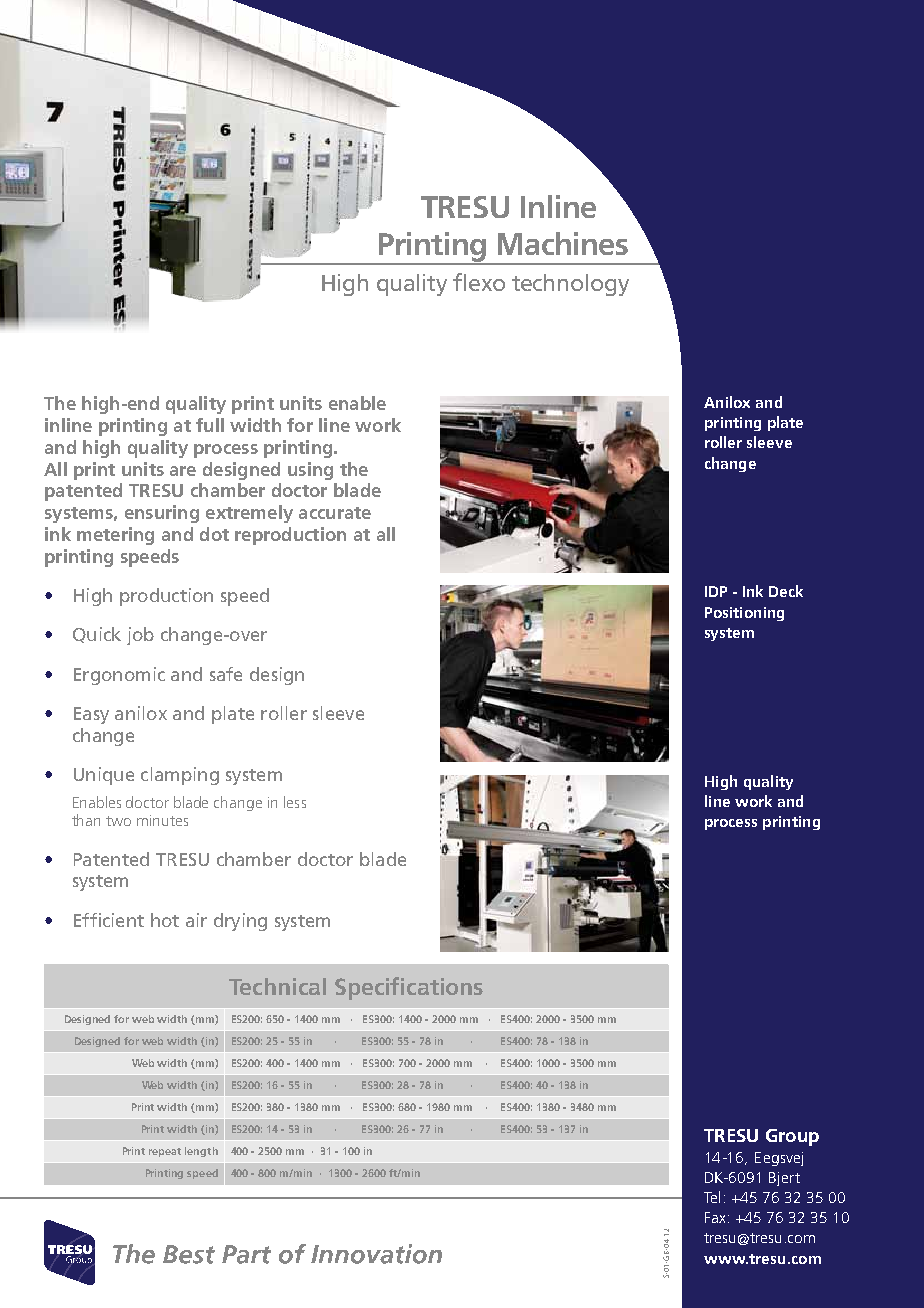 Image resolution: width=924 pixels, height=1308 pixels. Describe the element at coordinates (792, 1137) in the screenshot. I see `Group` at that location.
